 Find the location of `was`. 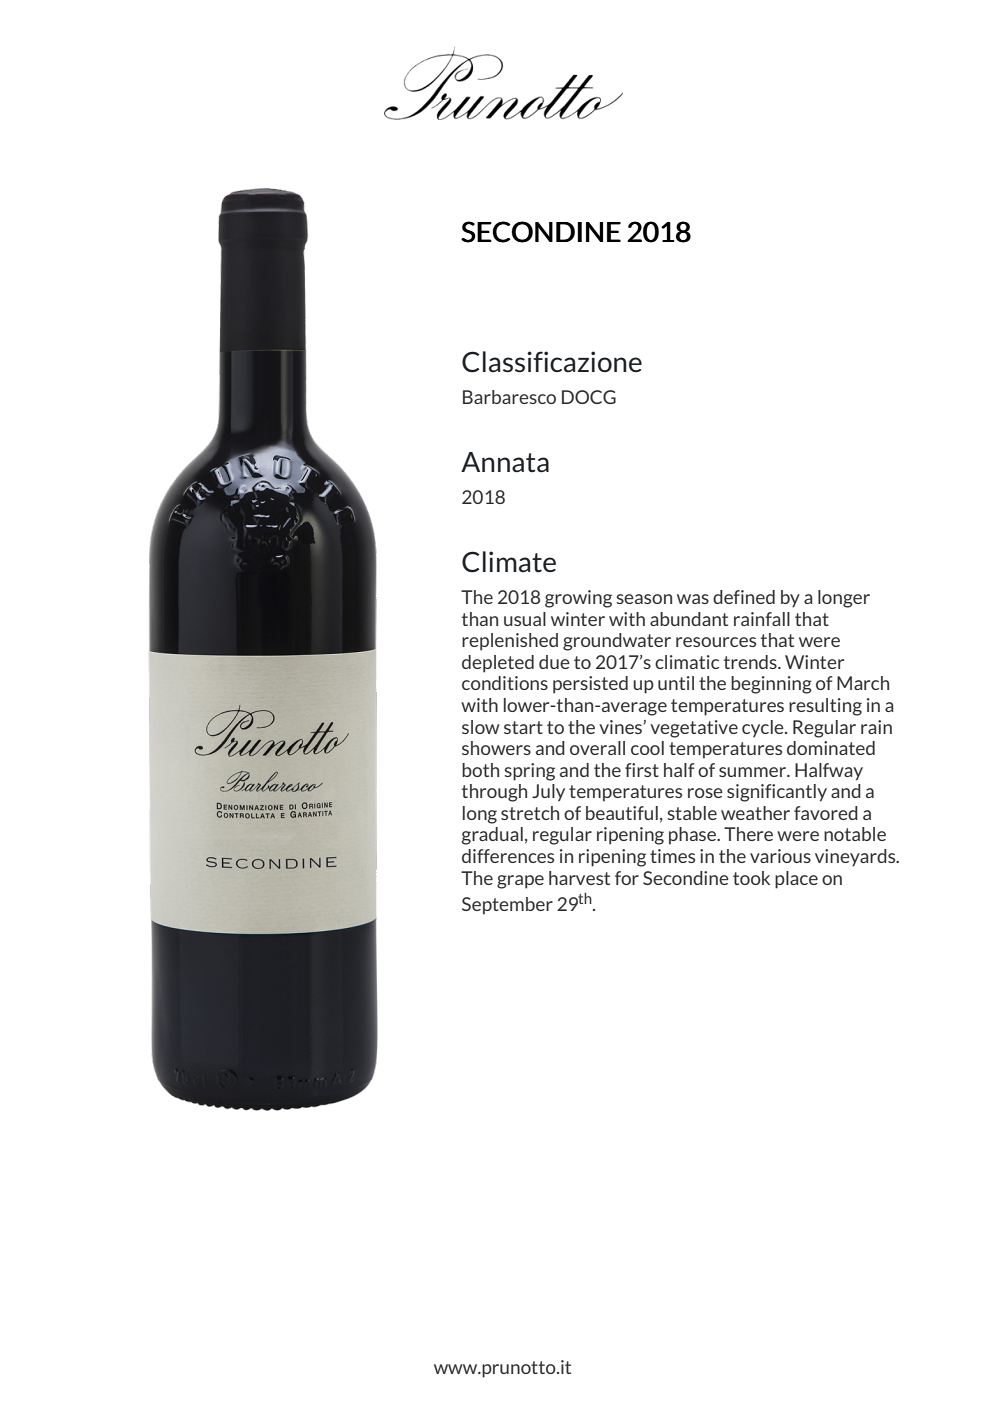

was is located at coordinates (693, 599).
